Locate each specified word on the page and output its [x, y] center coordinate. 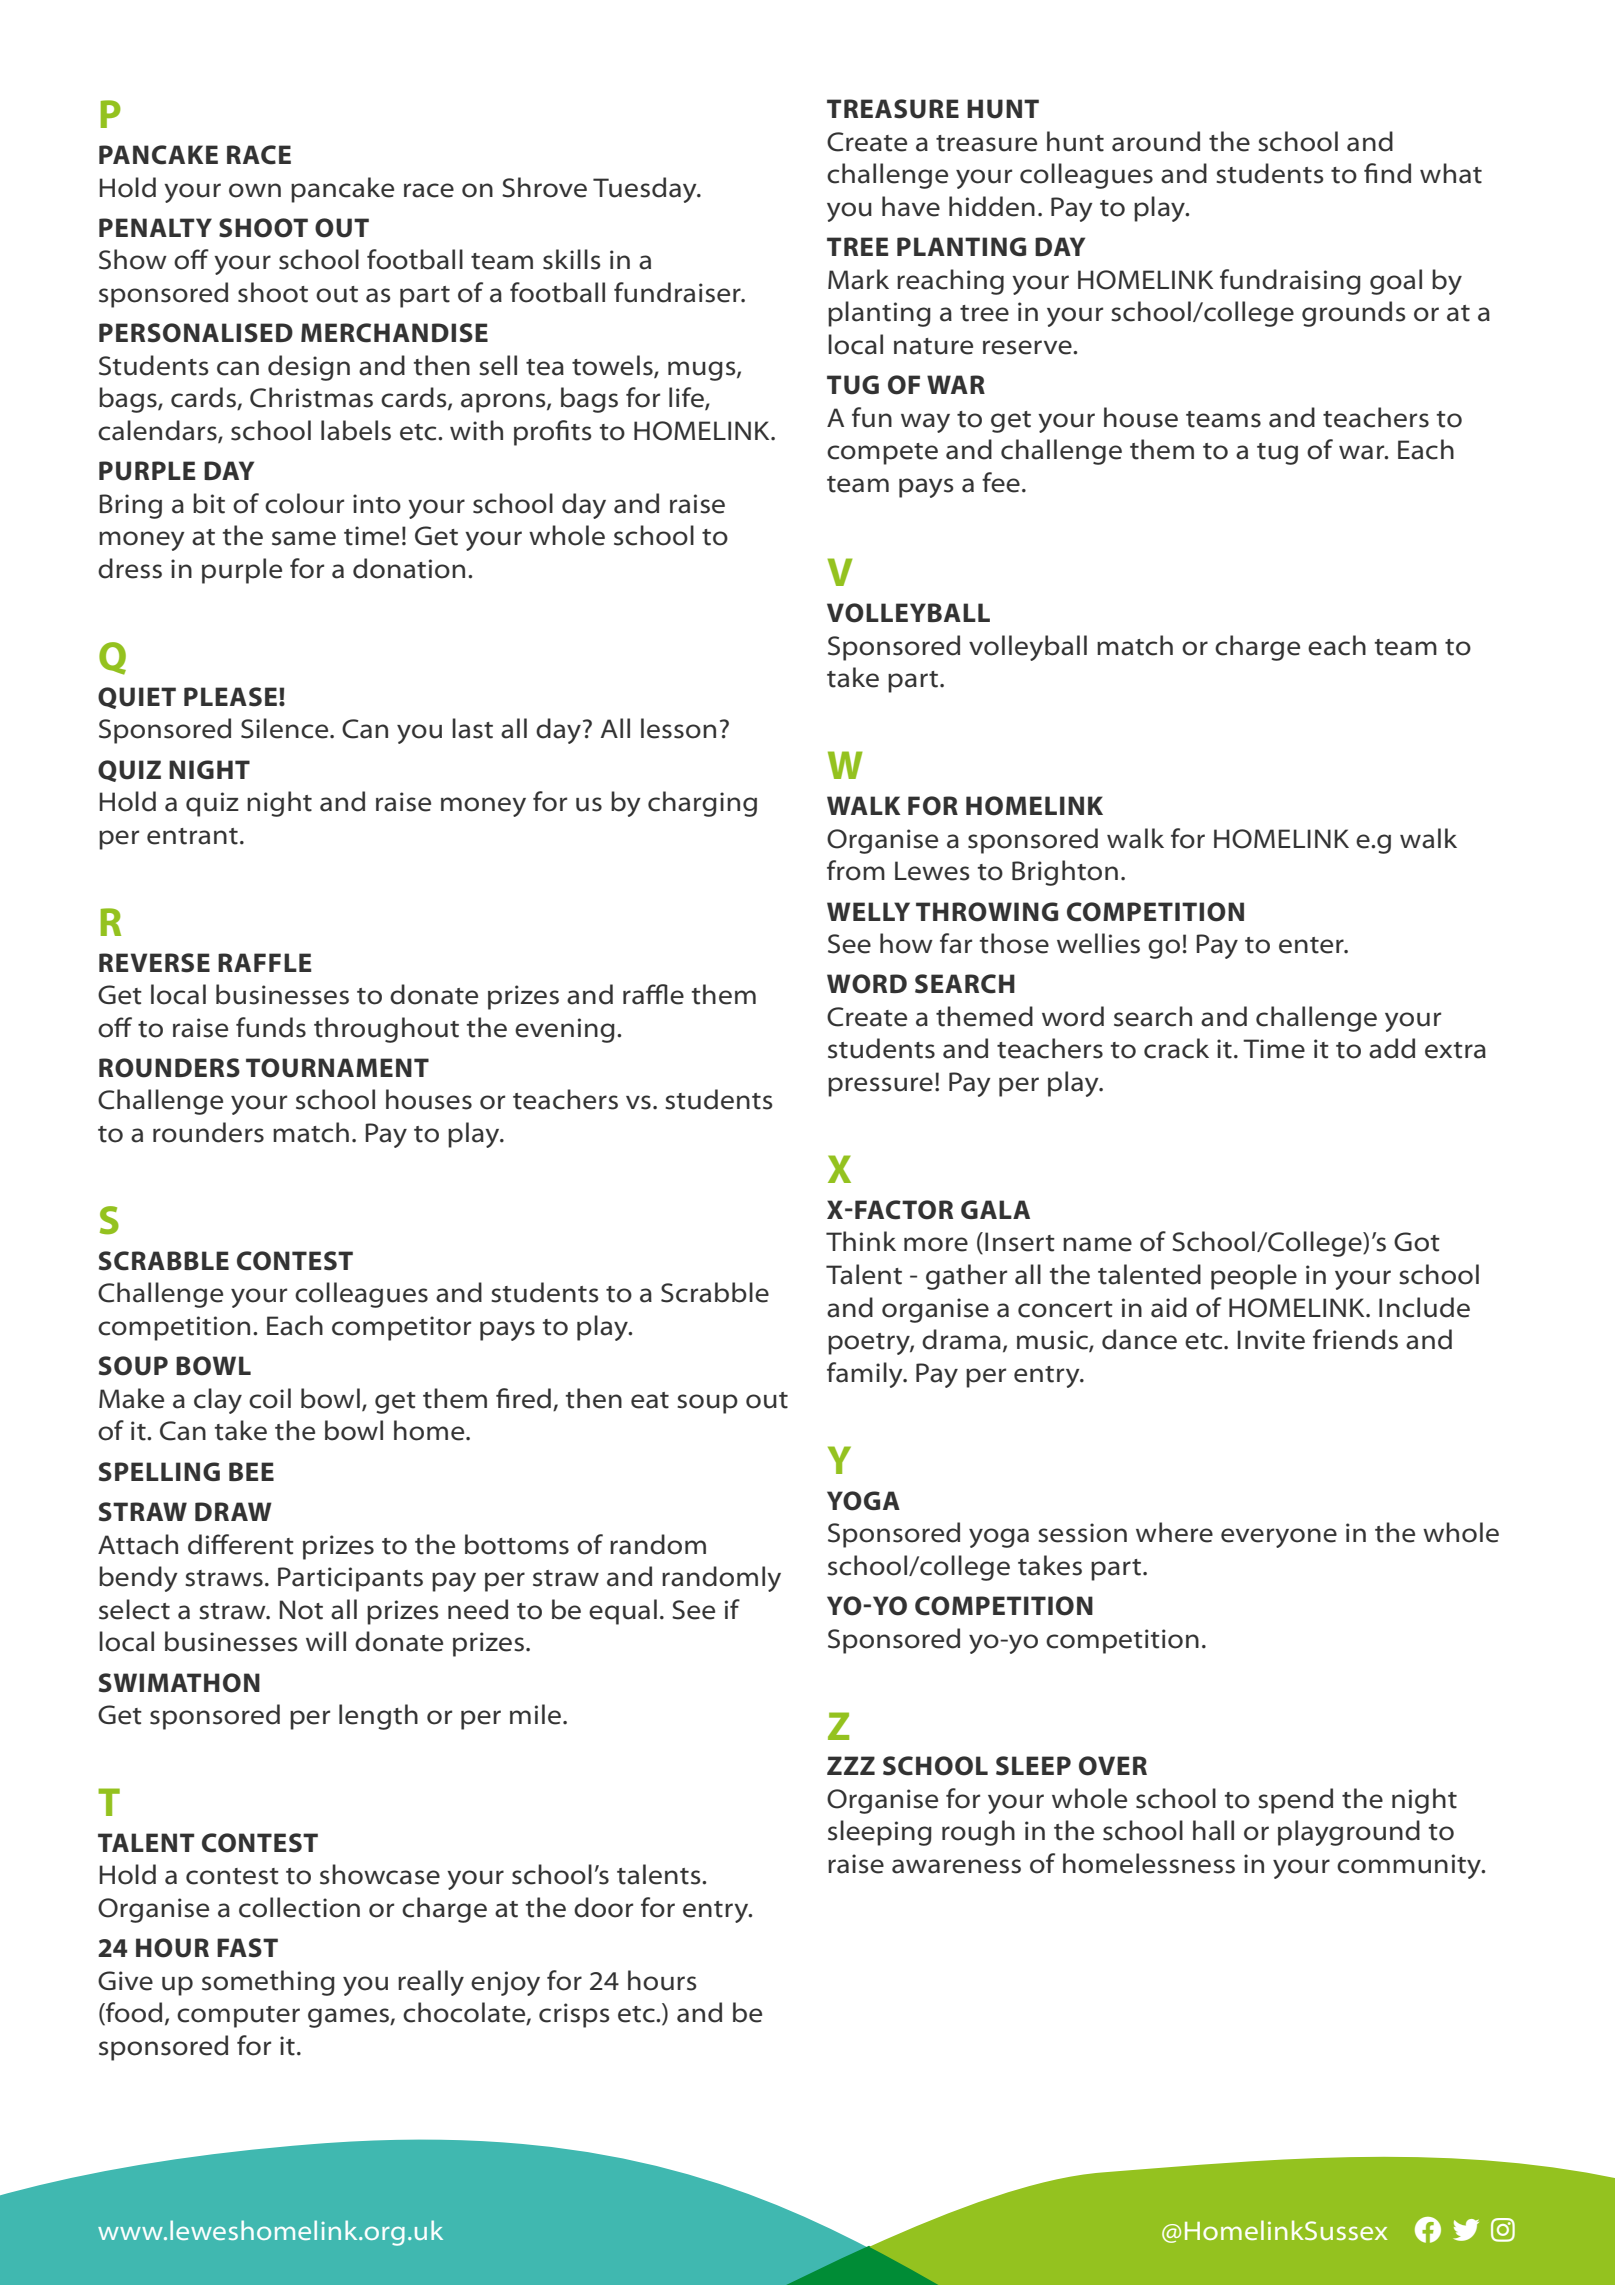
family [866, 1375]
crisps [574, 2015]
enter [1312, 945]
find [1387, 173]
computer [238, 2017]
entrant [192, 836]
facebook [1428, 2230]
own [255, 190]
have [911, 206]
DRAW [233, 1511]
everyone [1279, 1538]
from [856, 870]
